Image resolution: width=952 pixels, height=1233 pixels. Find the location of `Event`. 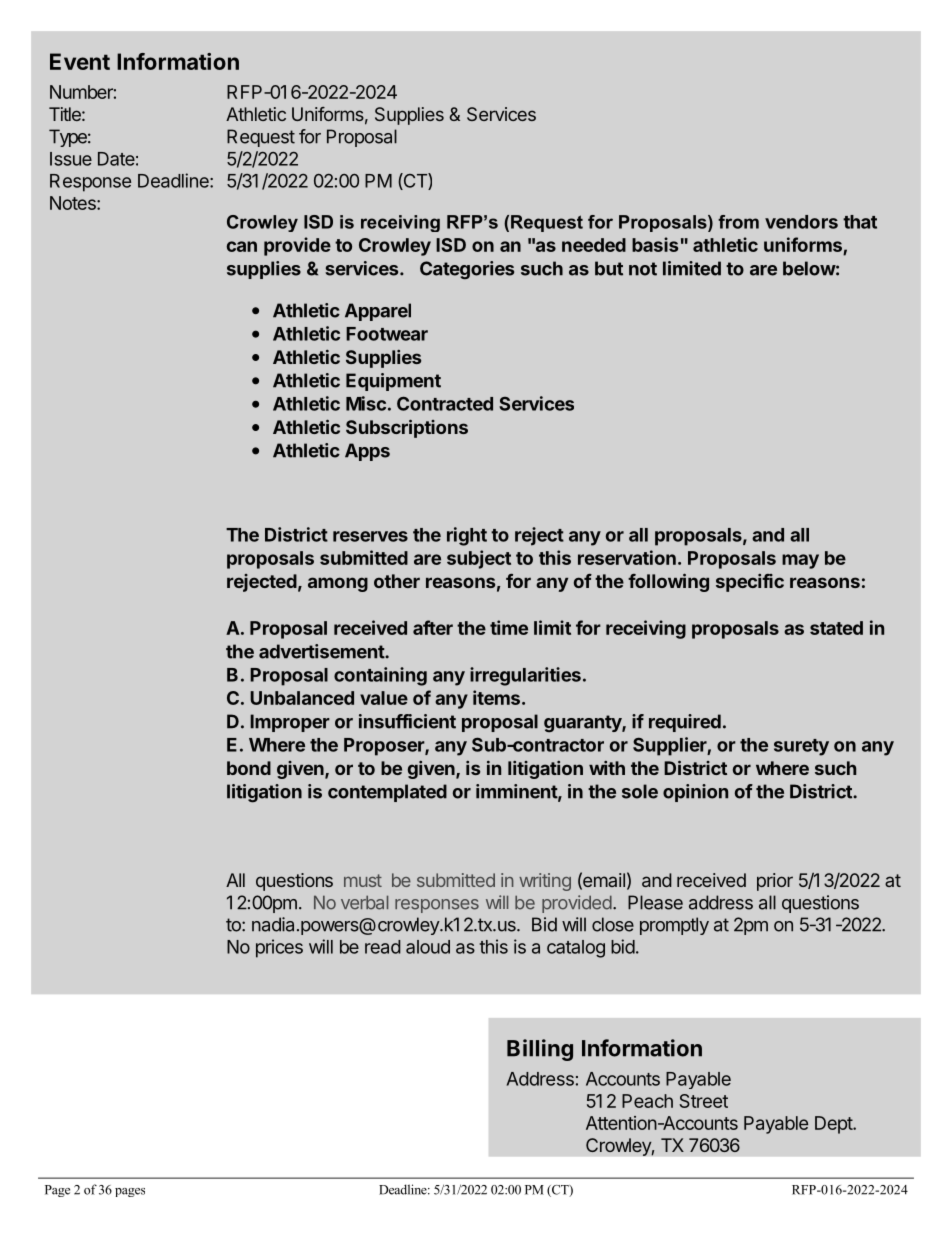

Event is located at coordinates (80, 61).
